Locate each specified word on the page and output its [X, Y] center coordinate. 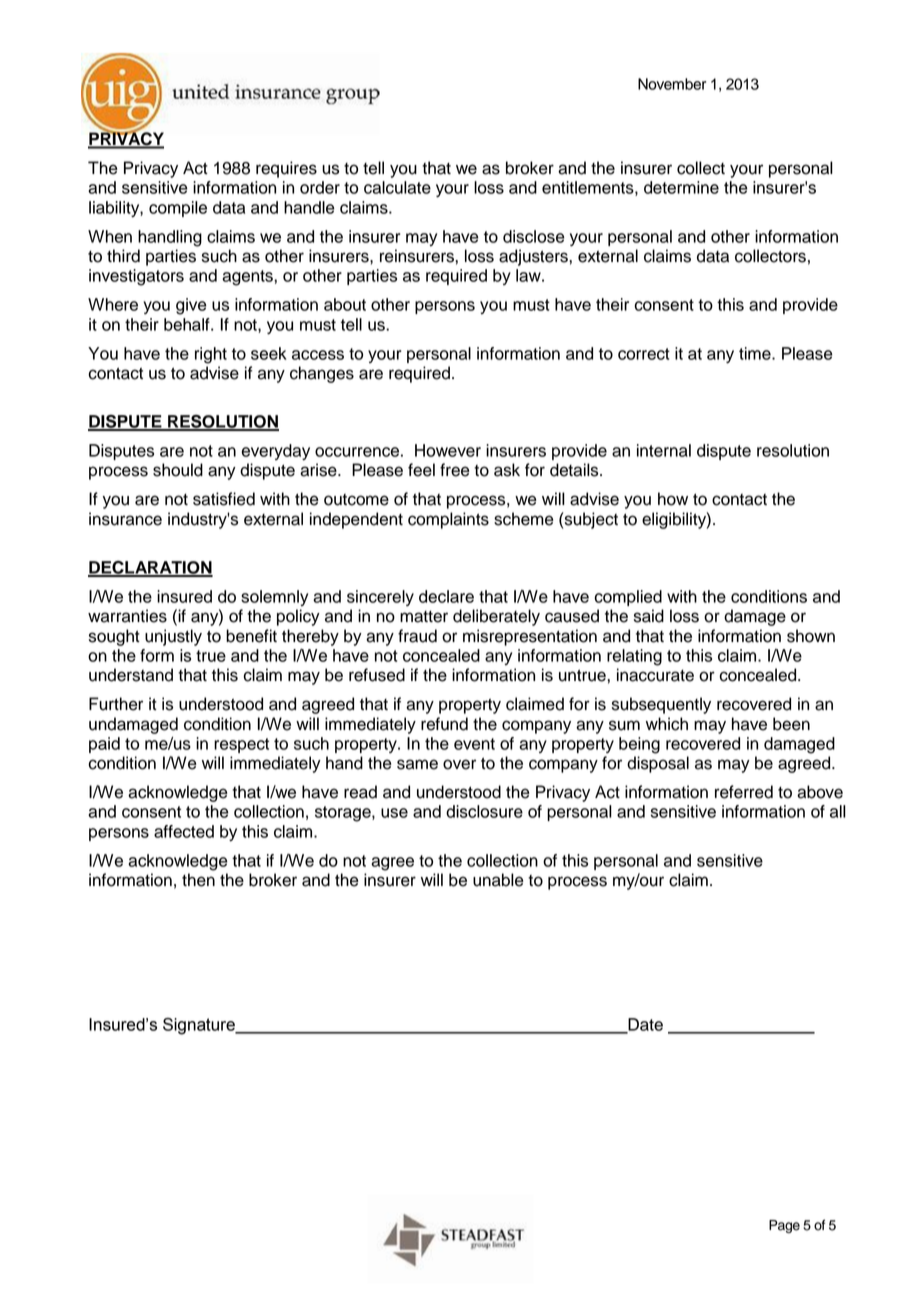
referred [744, 792]
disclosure [484, 811]
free [455, 470]
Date [644, 1025]
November [672, 84]
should [178, 470]
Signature [200, 1026]
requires [286, 169]
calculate [397, 187]
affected [184, 831]
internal [664, 450]
